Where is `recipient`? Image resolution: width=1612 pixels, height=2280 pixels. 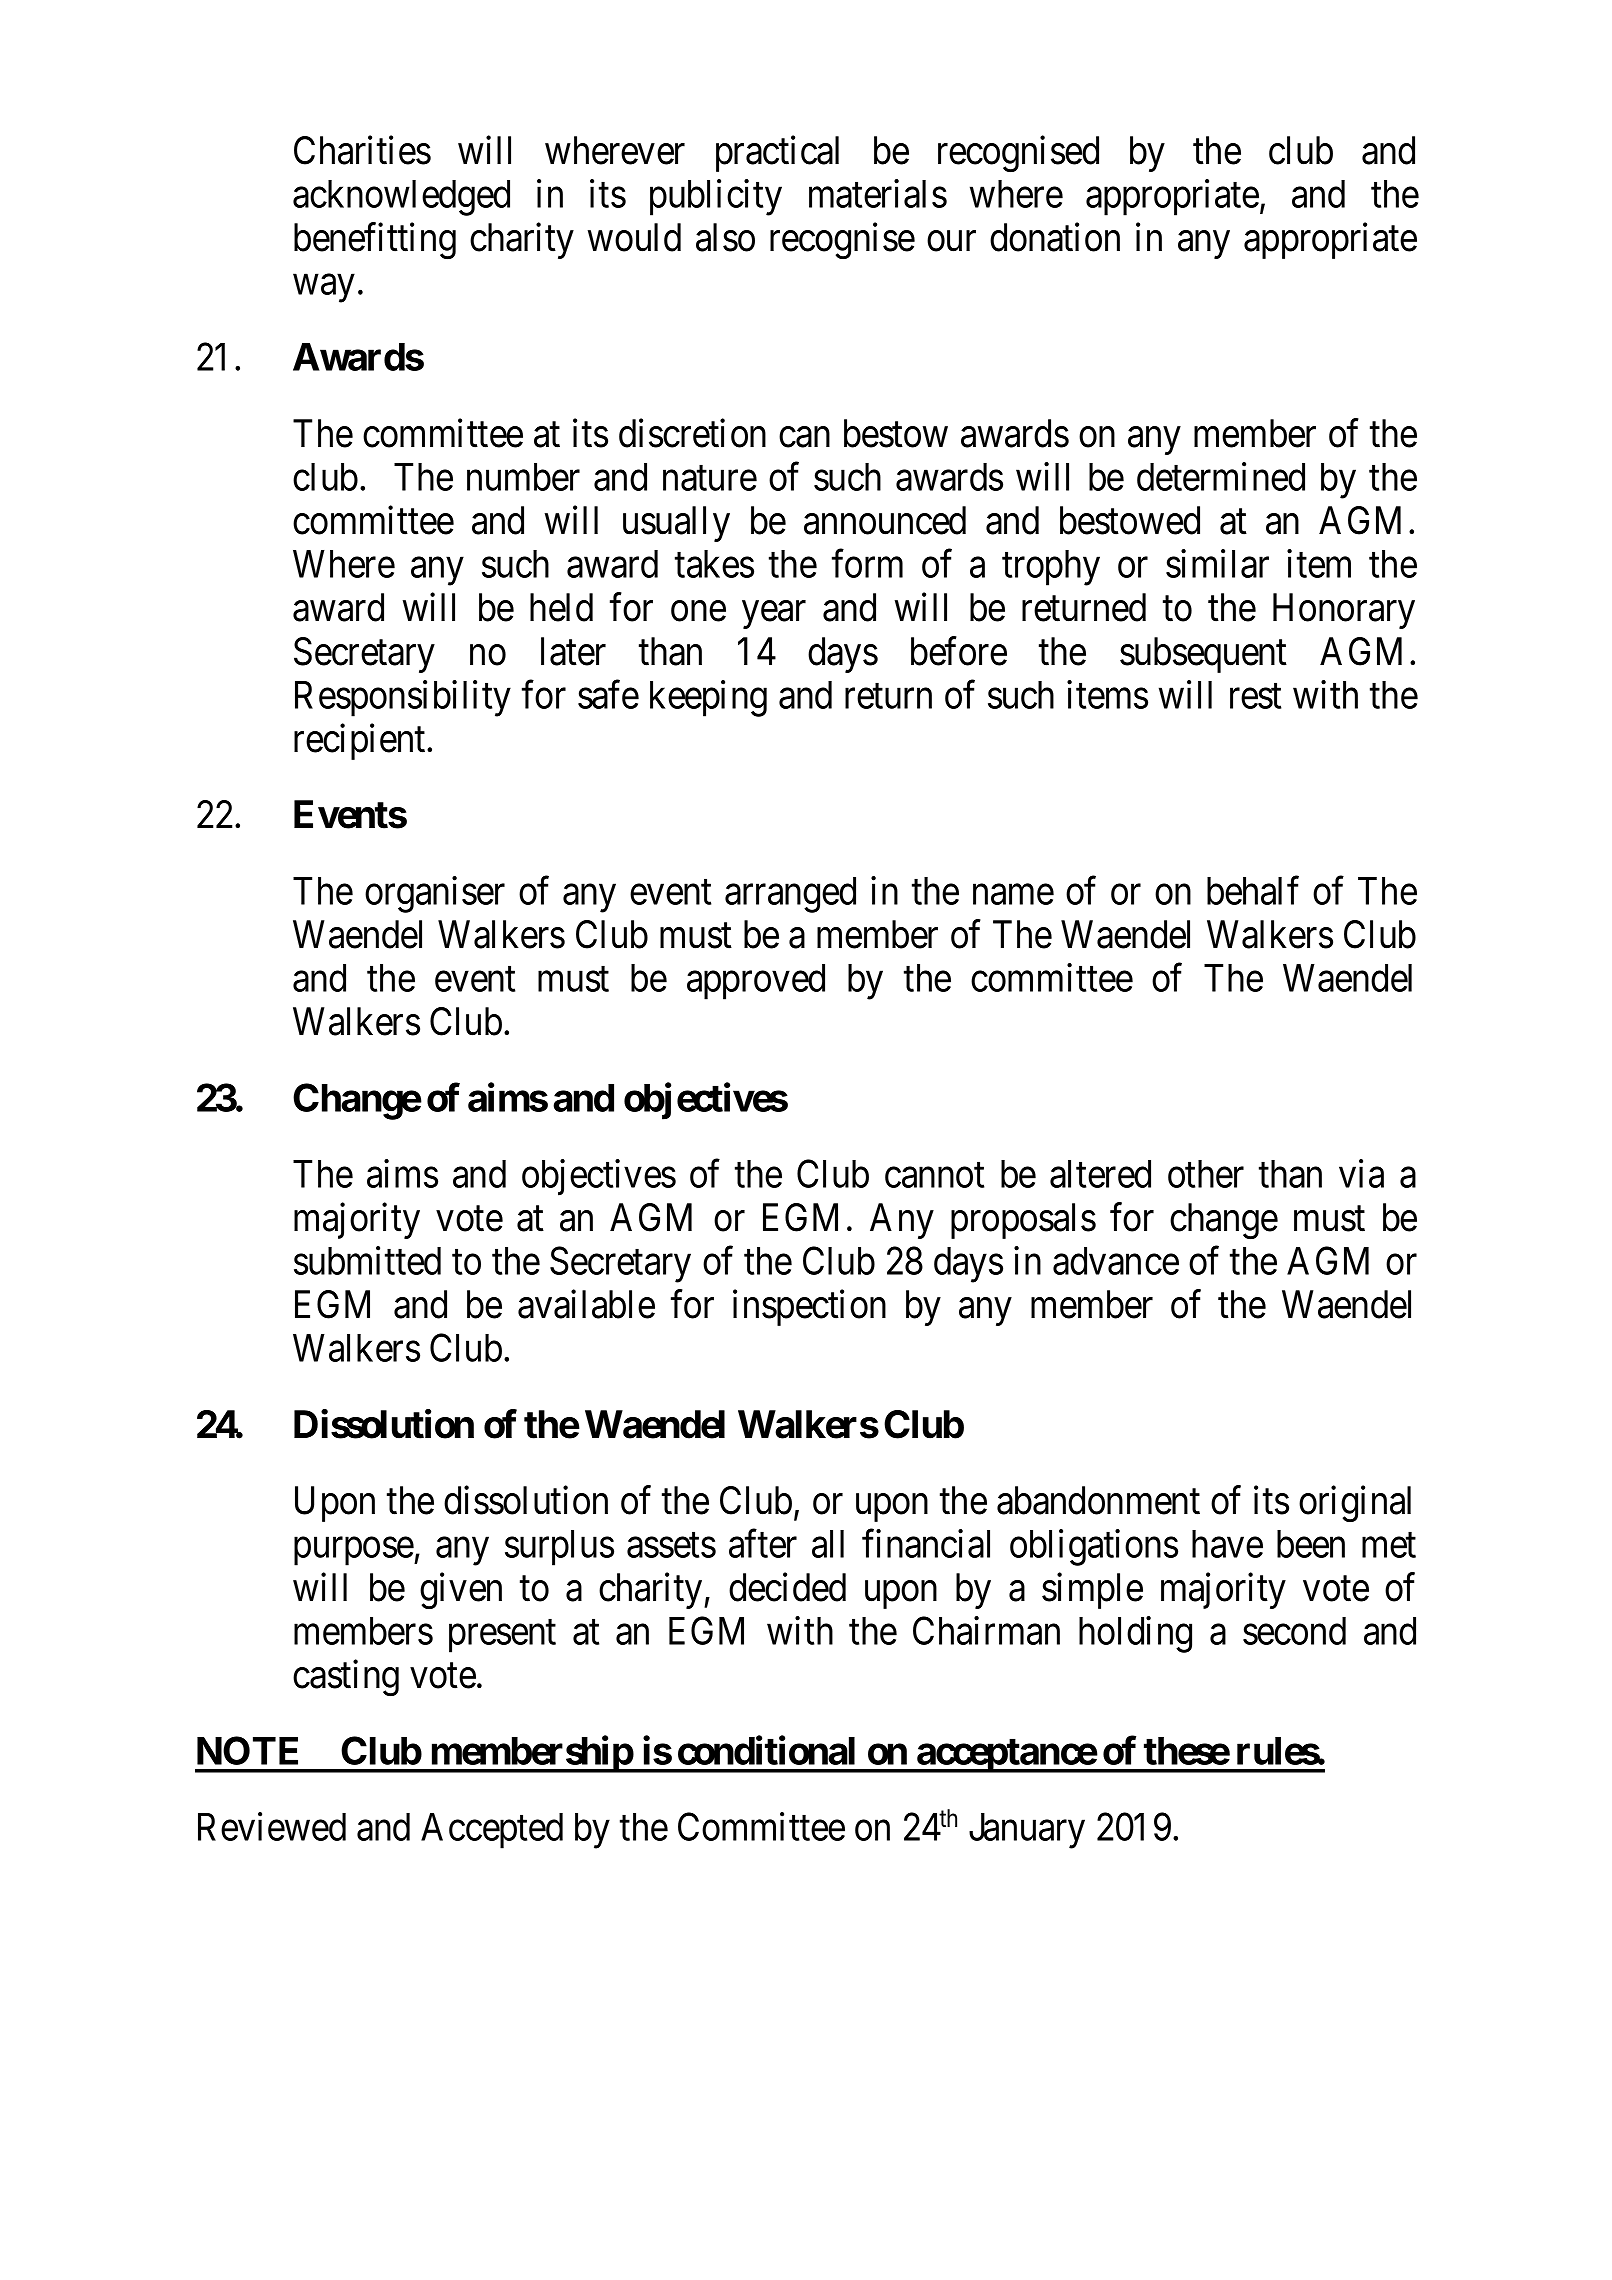 recipient is located at coordinates (361, 742).
